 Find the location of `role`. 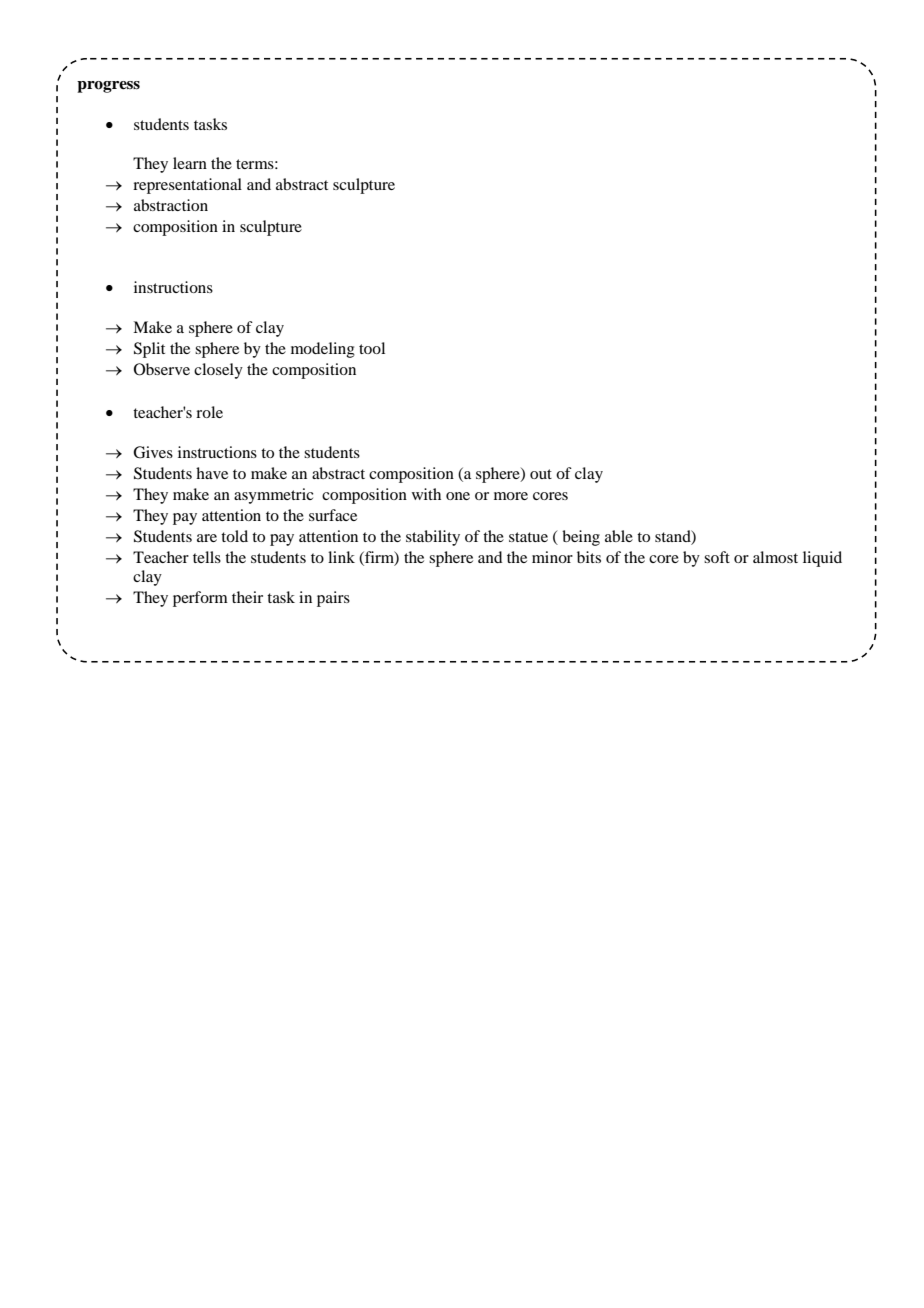

role is located at coordinates (209, 412).
